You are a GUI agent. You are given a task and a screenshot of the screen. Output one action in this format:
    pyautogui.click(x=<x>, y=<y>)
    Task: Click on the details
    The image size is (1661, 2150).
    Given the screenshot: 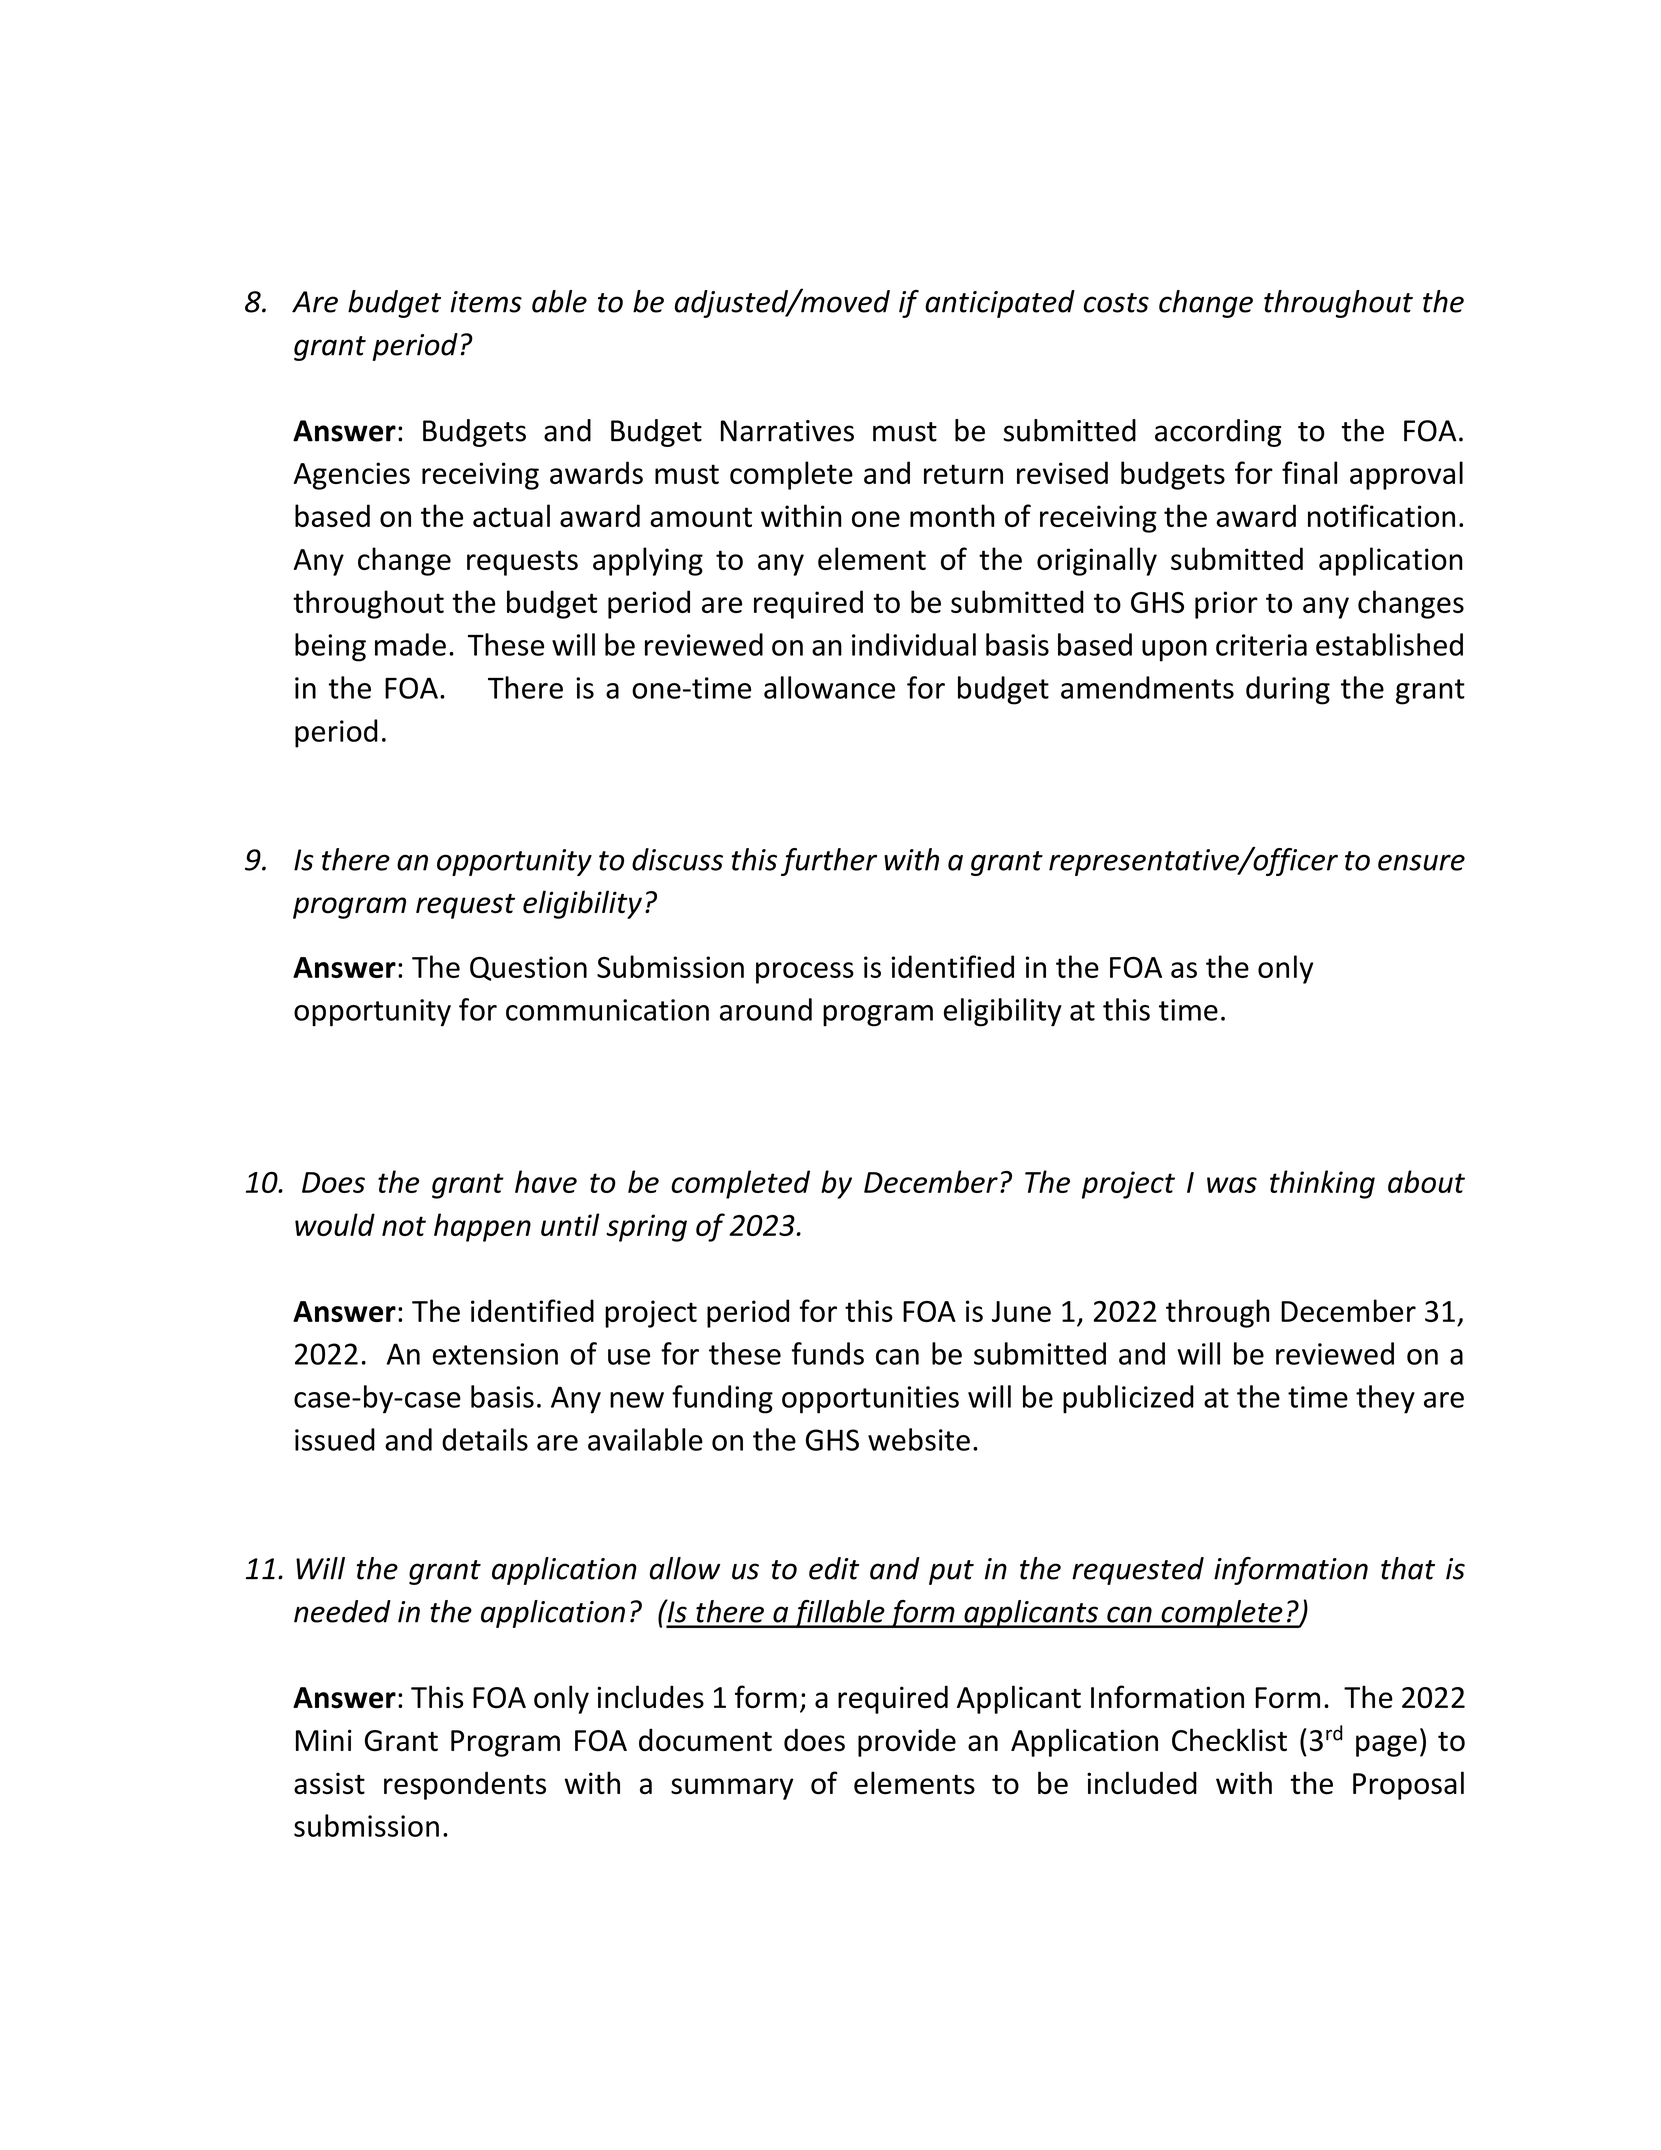 What is the action you would take?
    pyautogui.click(x=485, y=1439)
